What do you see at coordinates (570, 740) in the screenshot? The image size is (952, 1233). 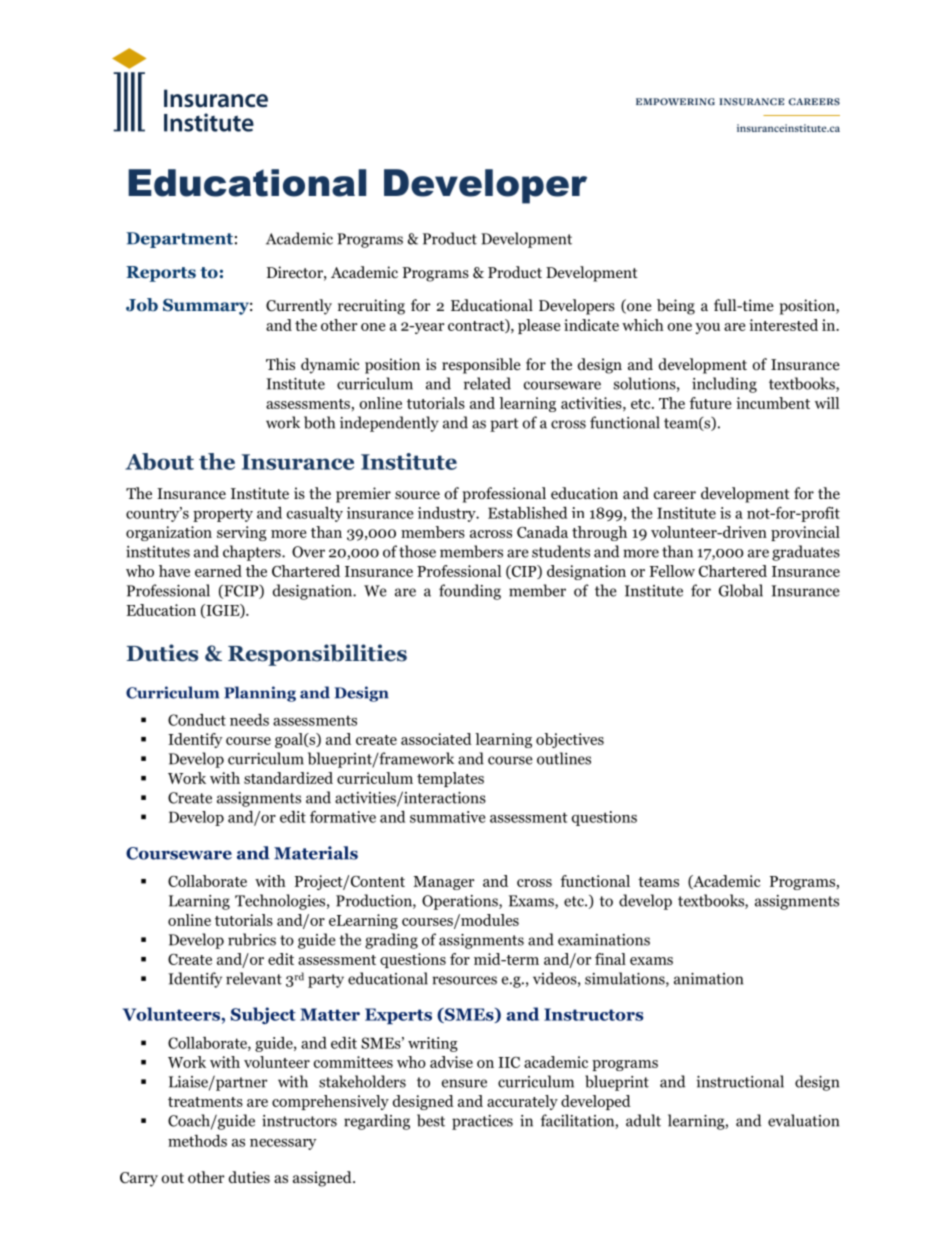 I see `objectives` at bounding box center [570, 740].
